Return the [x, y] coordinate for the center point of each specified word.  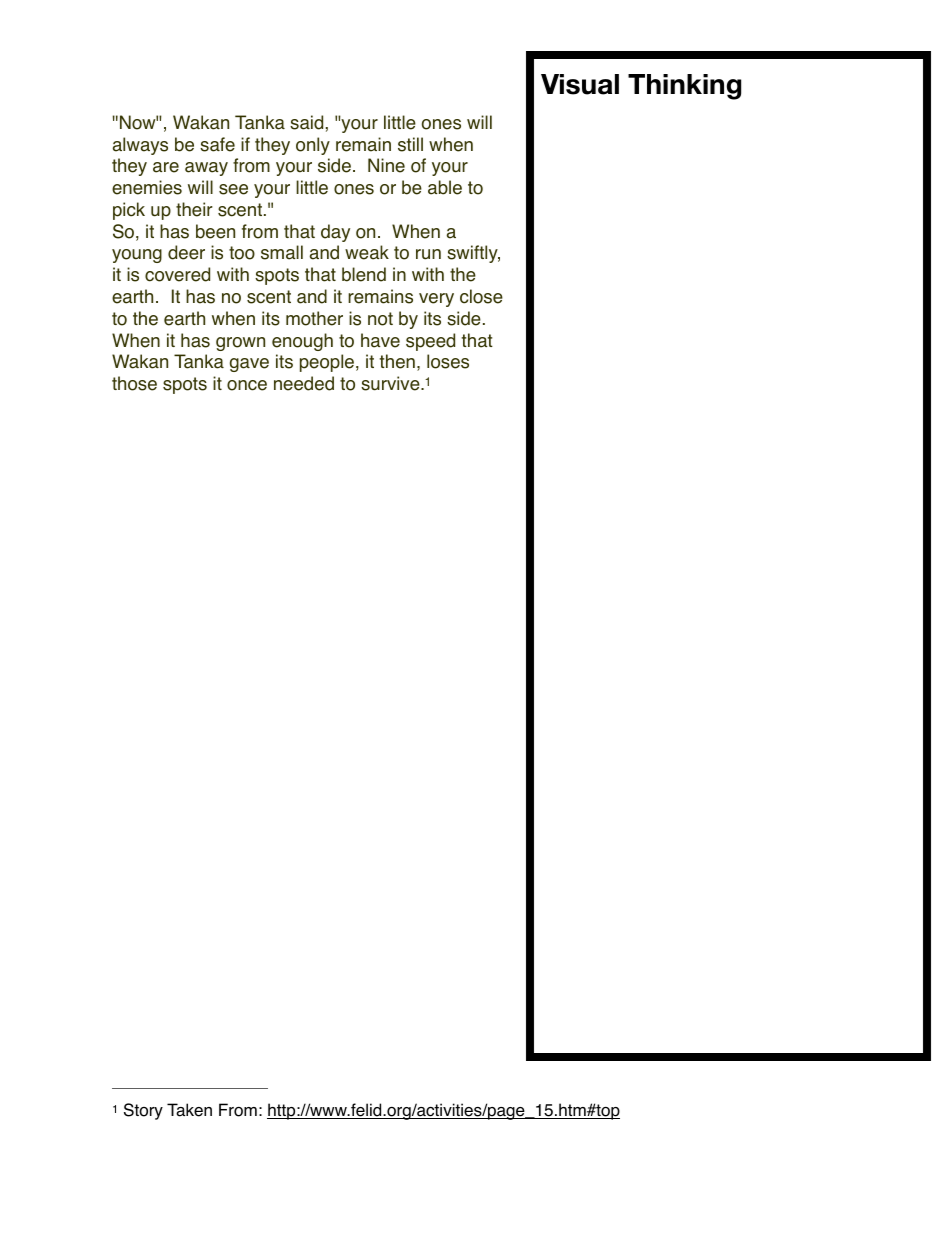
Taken [189, 1110]
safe [217, 144]
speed [430, 342]
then [397, 361]
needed [304, 383]
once [247, 385]
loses [448, 361]
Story [143, 1111]
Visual [580, 84]
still [410, 144]
